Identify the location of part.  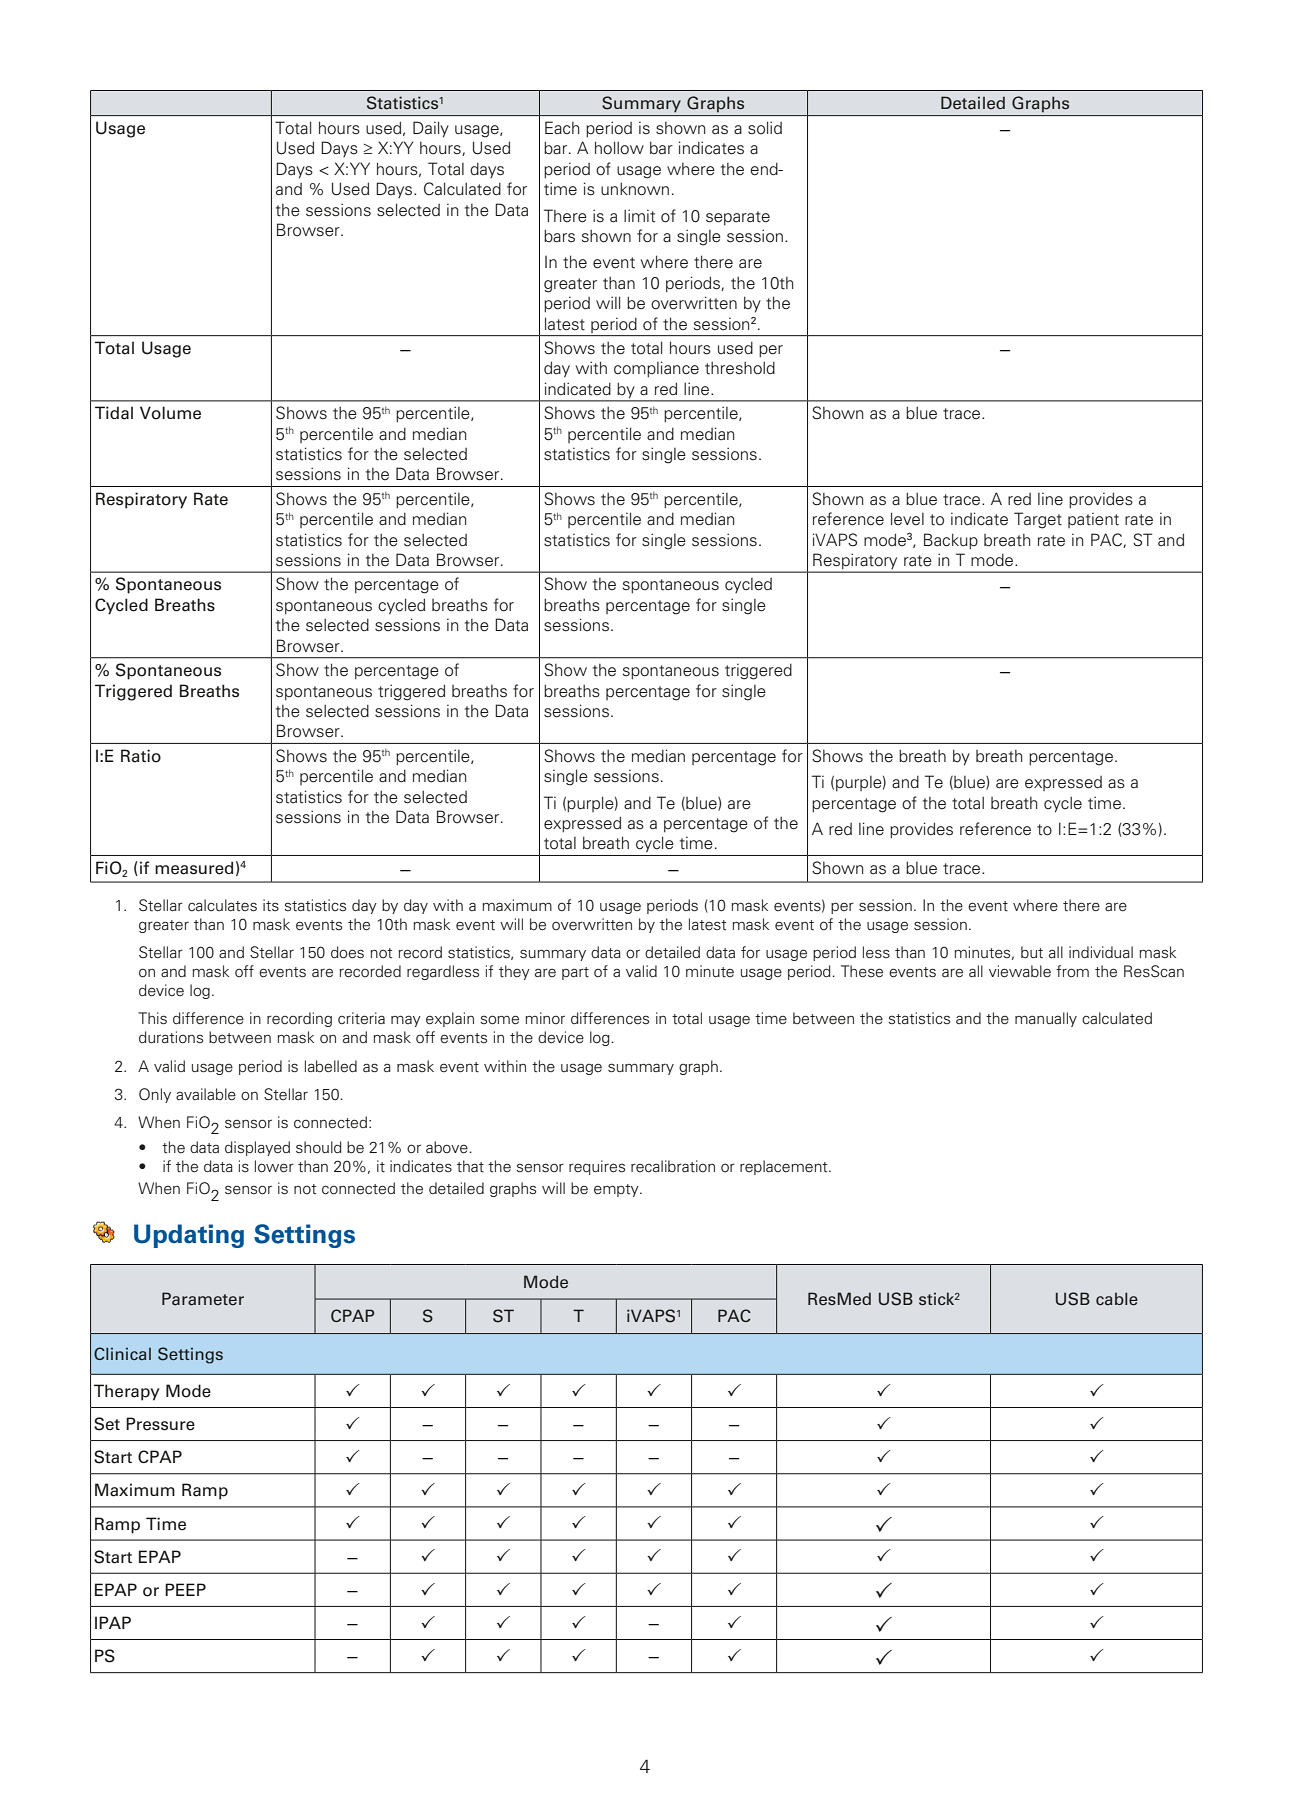
(575, 973).
